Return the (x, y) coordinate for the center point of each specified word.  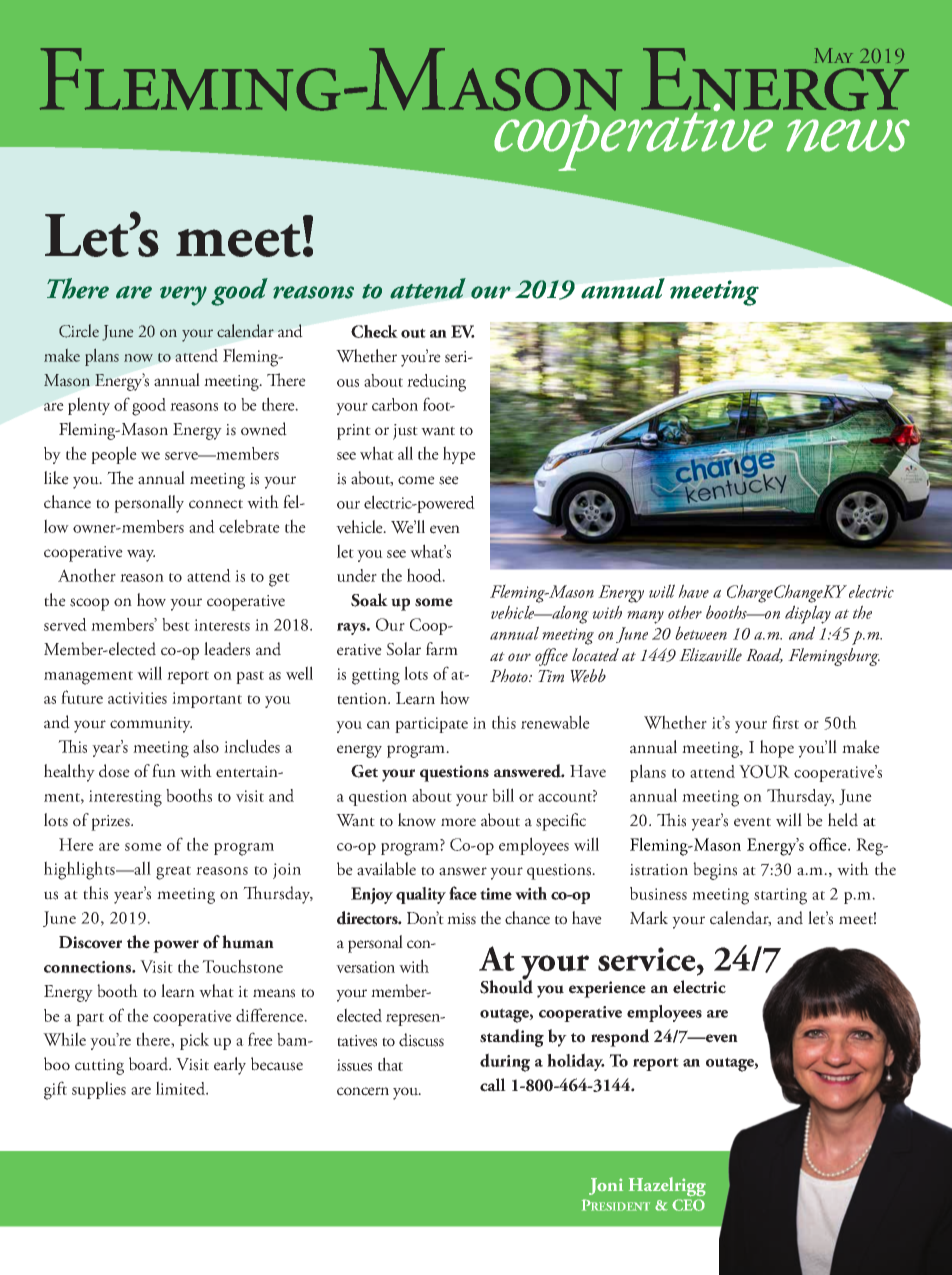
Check (374, 331)
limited (181, 1088)
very (183, 296)
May (834, 55)
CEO (688, 1205)
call (493, 1085)
